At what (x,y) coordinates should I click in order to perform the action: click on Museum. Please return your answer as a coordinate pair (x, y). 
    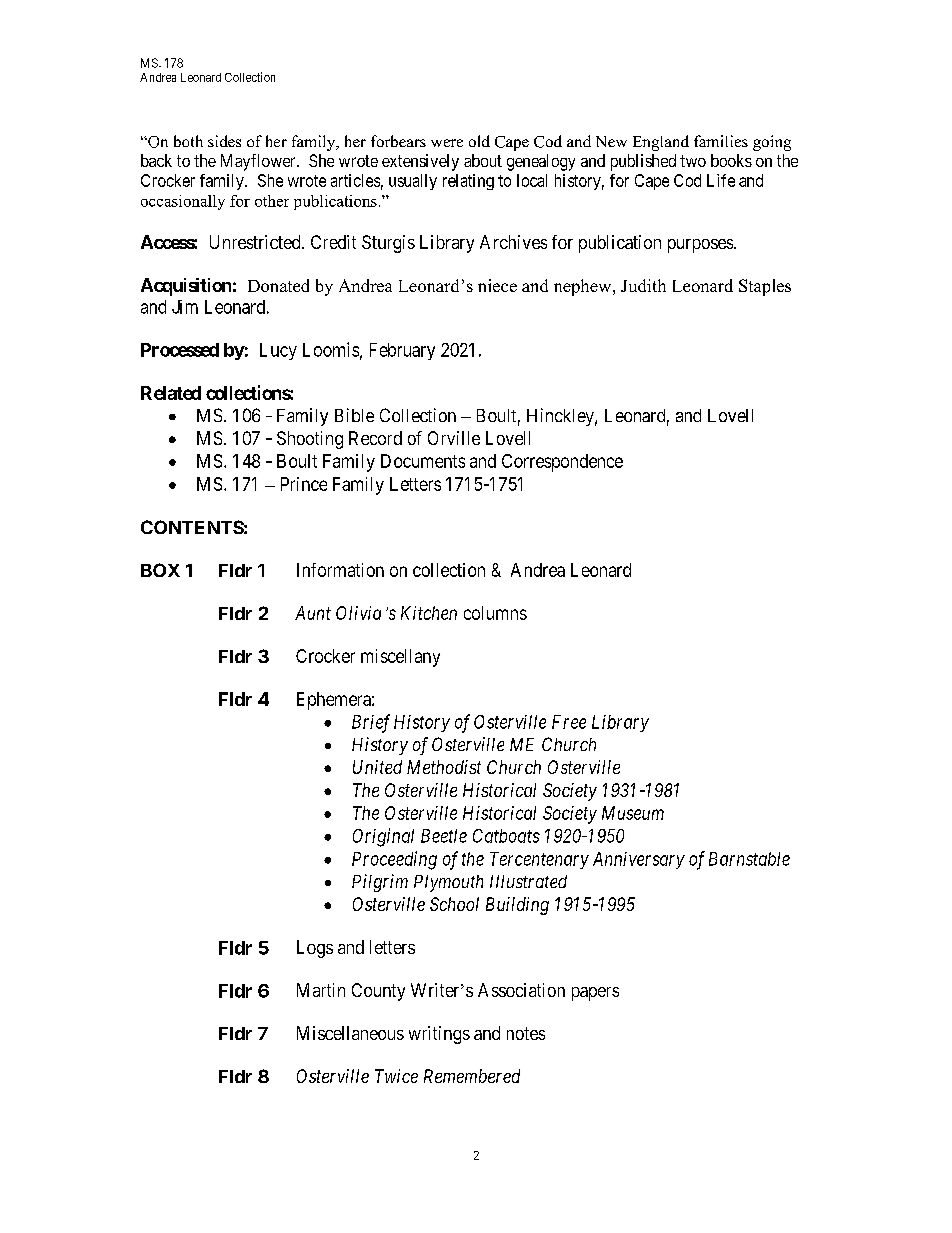
    Looking at the image, I should click on (633, 813).
